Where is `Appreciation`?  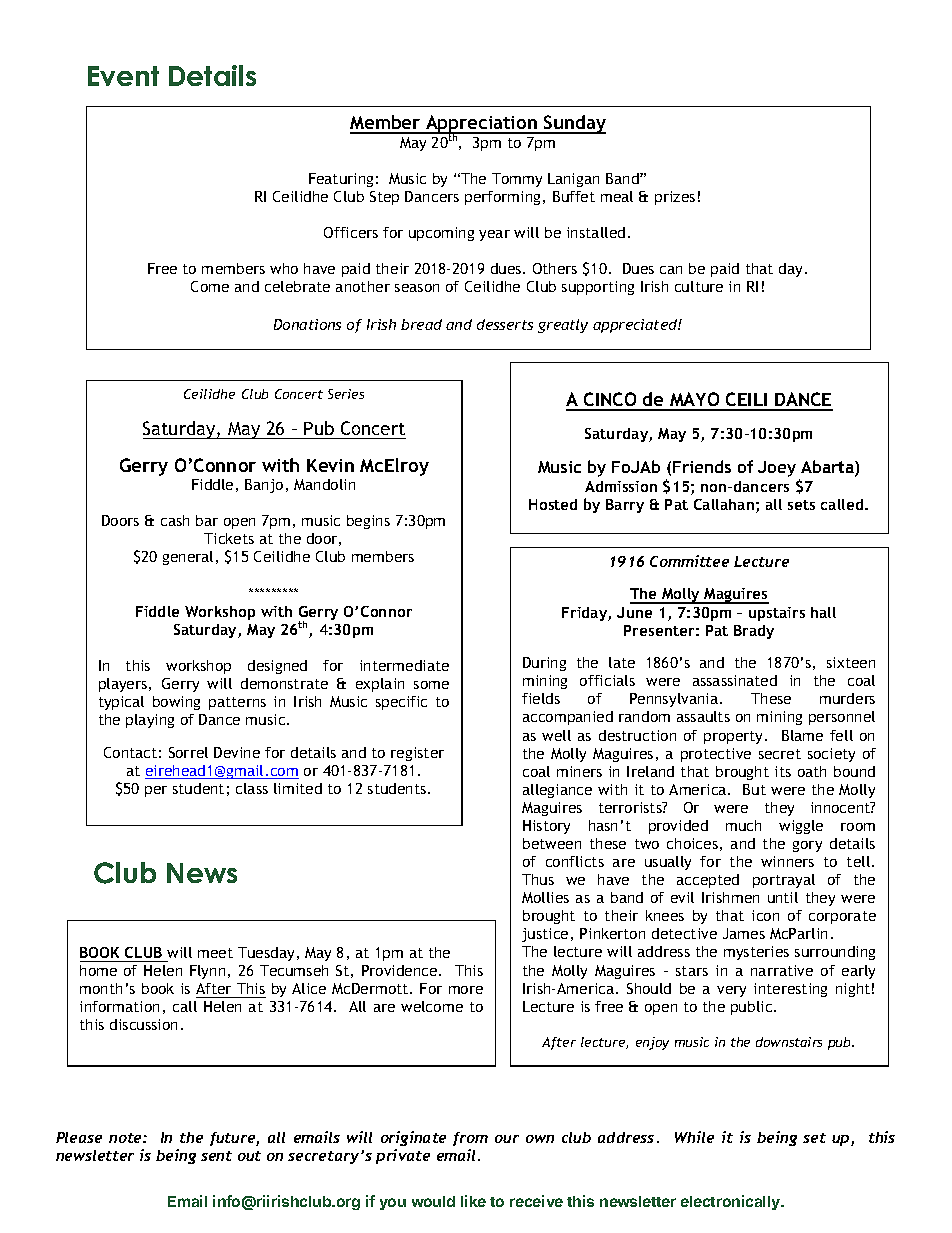 Appreciation is located at coordinates (481, 125).
